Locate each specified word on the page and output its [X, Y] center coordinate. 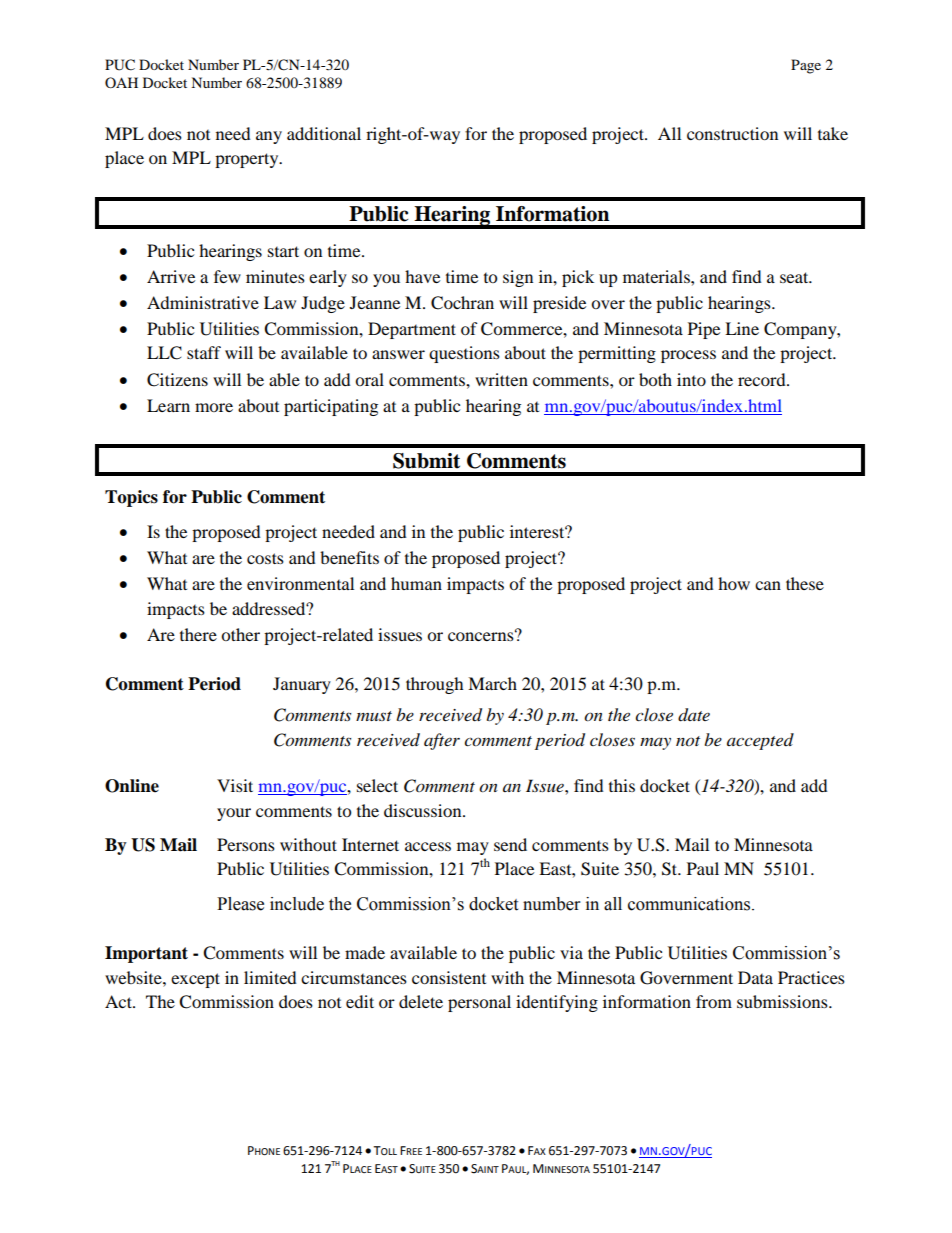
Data [755, 977]
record [763, 379]
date [694, 715]
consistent [449, 977]
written [501, 379]
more [214, 407]
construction [732, 133]
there [198, 634]
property [248, 160]
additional [324, 133]
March [492, 683]
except [195, 980]
